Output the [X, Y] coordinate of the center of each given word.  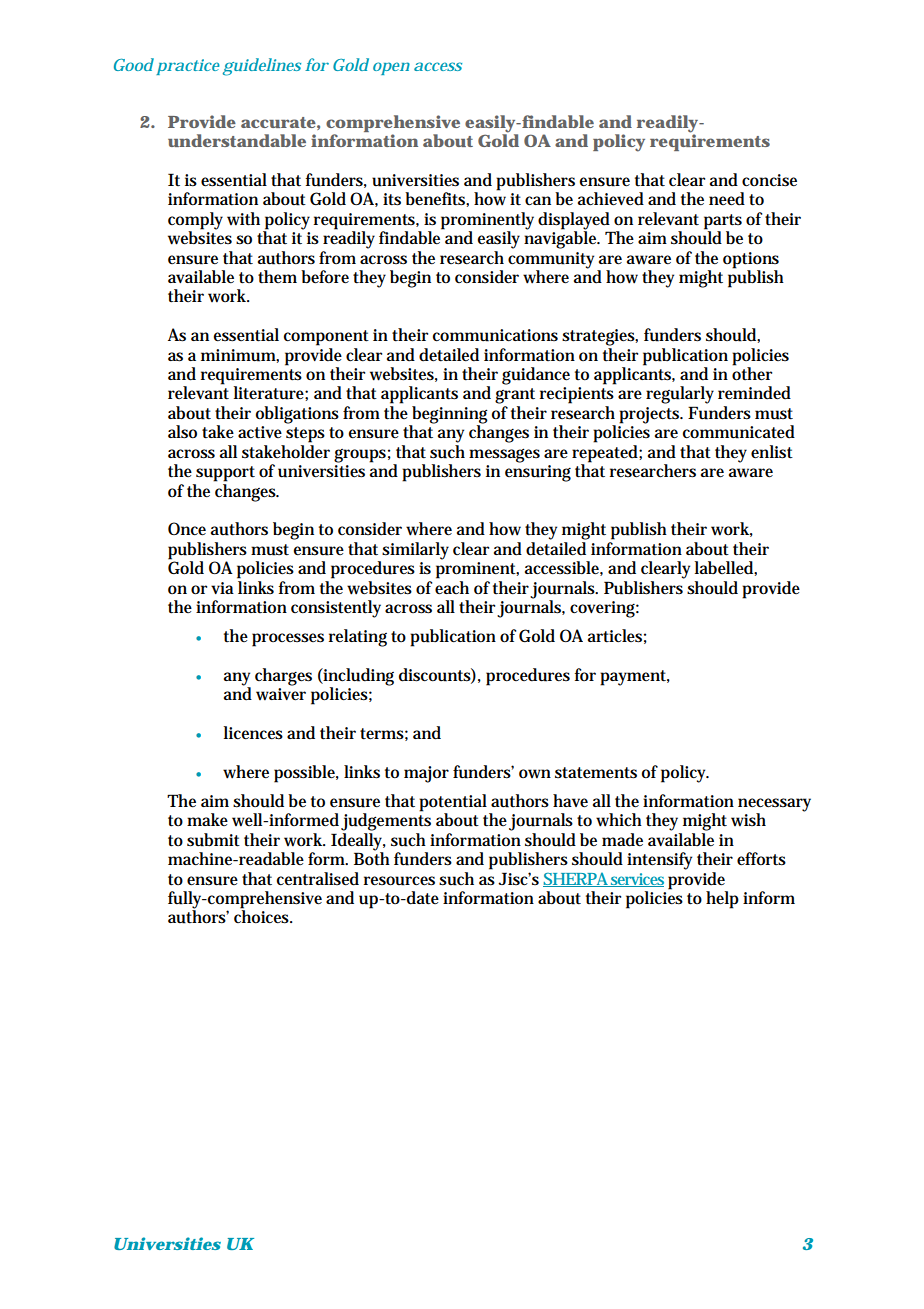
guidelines [262, 67]
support [225, 474]
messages [504, 455]
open [391, 68]
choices [262, 916]
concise [769, 180]
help [722, 900]
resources [399, 881]
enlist [772, 452]
